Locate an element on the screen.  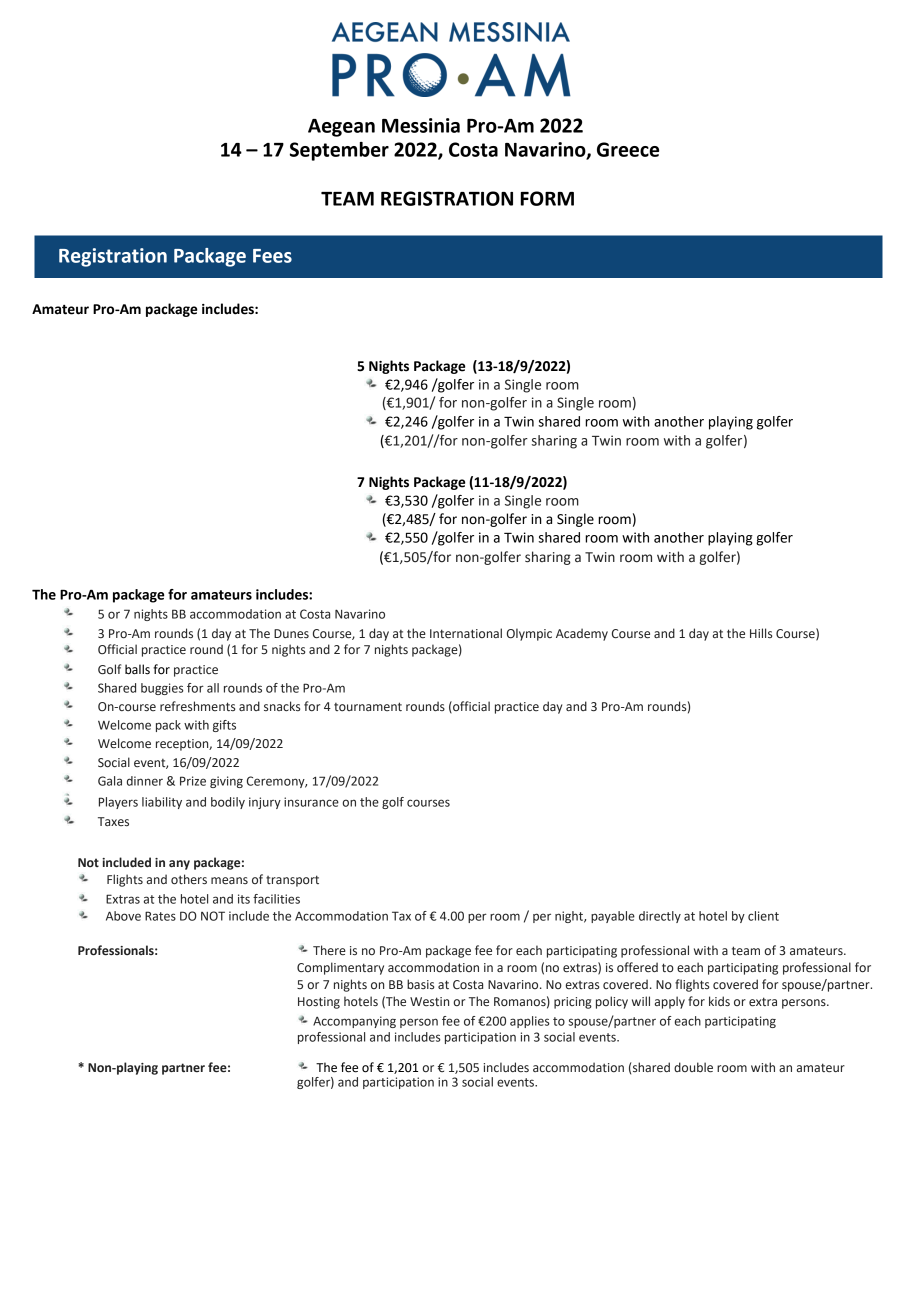
Aegean is located at coordinates (341, 128).
